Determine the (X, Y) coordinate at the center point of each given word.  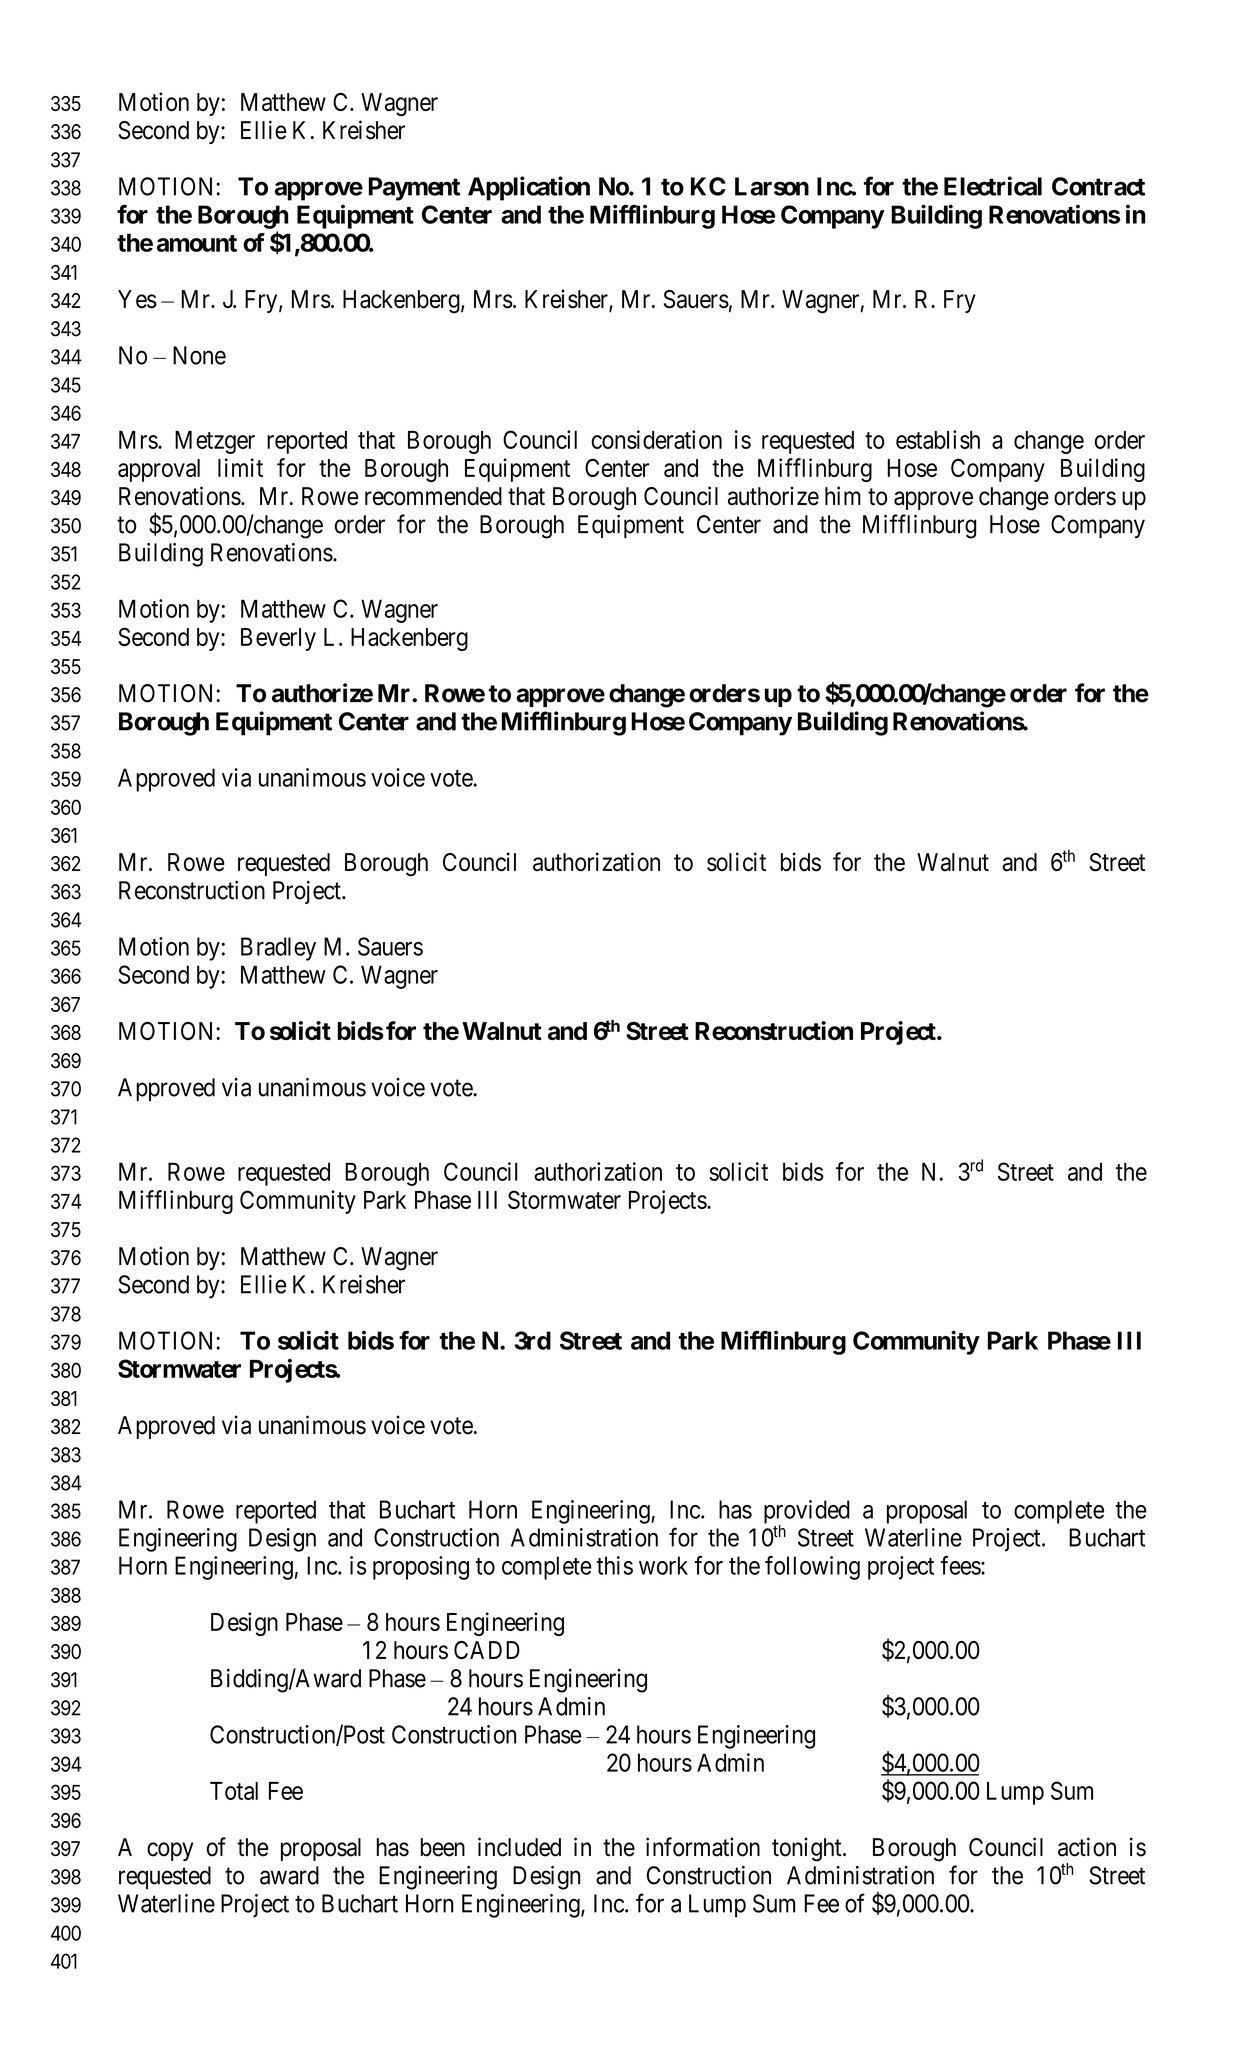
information (703, 1847)
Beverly (278, 639)
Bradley (278, 949)
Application (529, 188)
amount (197, 243)
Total (234, 1791)
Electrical (993, 186)
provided (807, 1513)
